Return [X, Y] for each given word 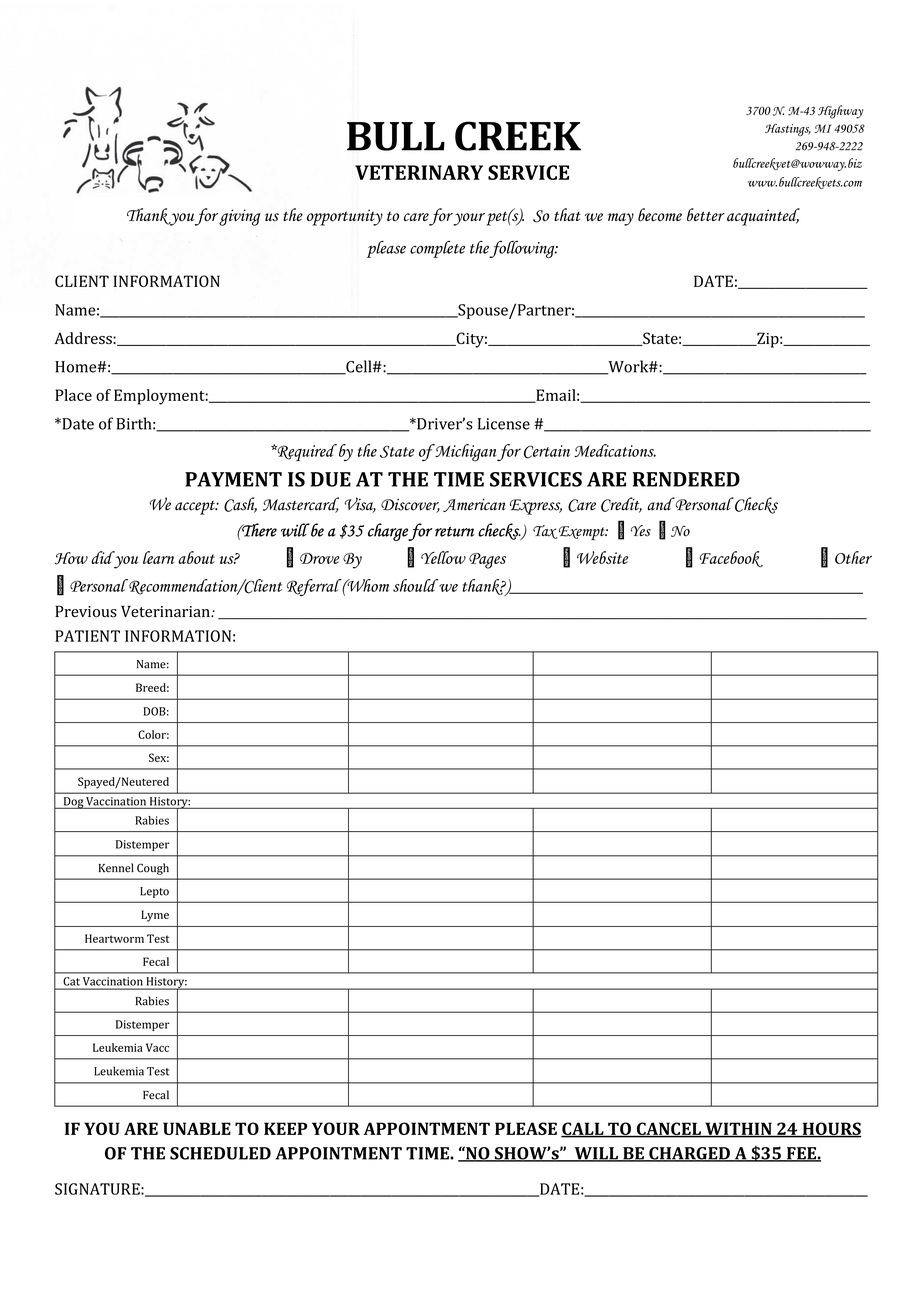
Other [853, 557]
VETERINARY [419, 172]
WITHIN [738, 1129]
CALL [583, 1129]
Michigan [465, 453]
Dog [73, 803]
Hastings [788, 130]
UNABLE [197, 1128]
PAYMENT [233, 479]
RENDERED [686, 479]
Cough [153, 869]
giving [240, 217]
